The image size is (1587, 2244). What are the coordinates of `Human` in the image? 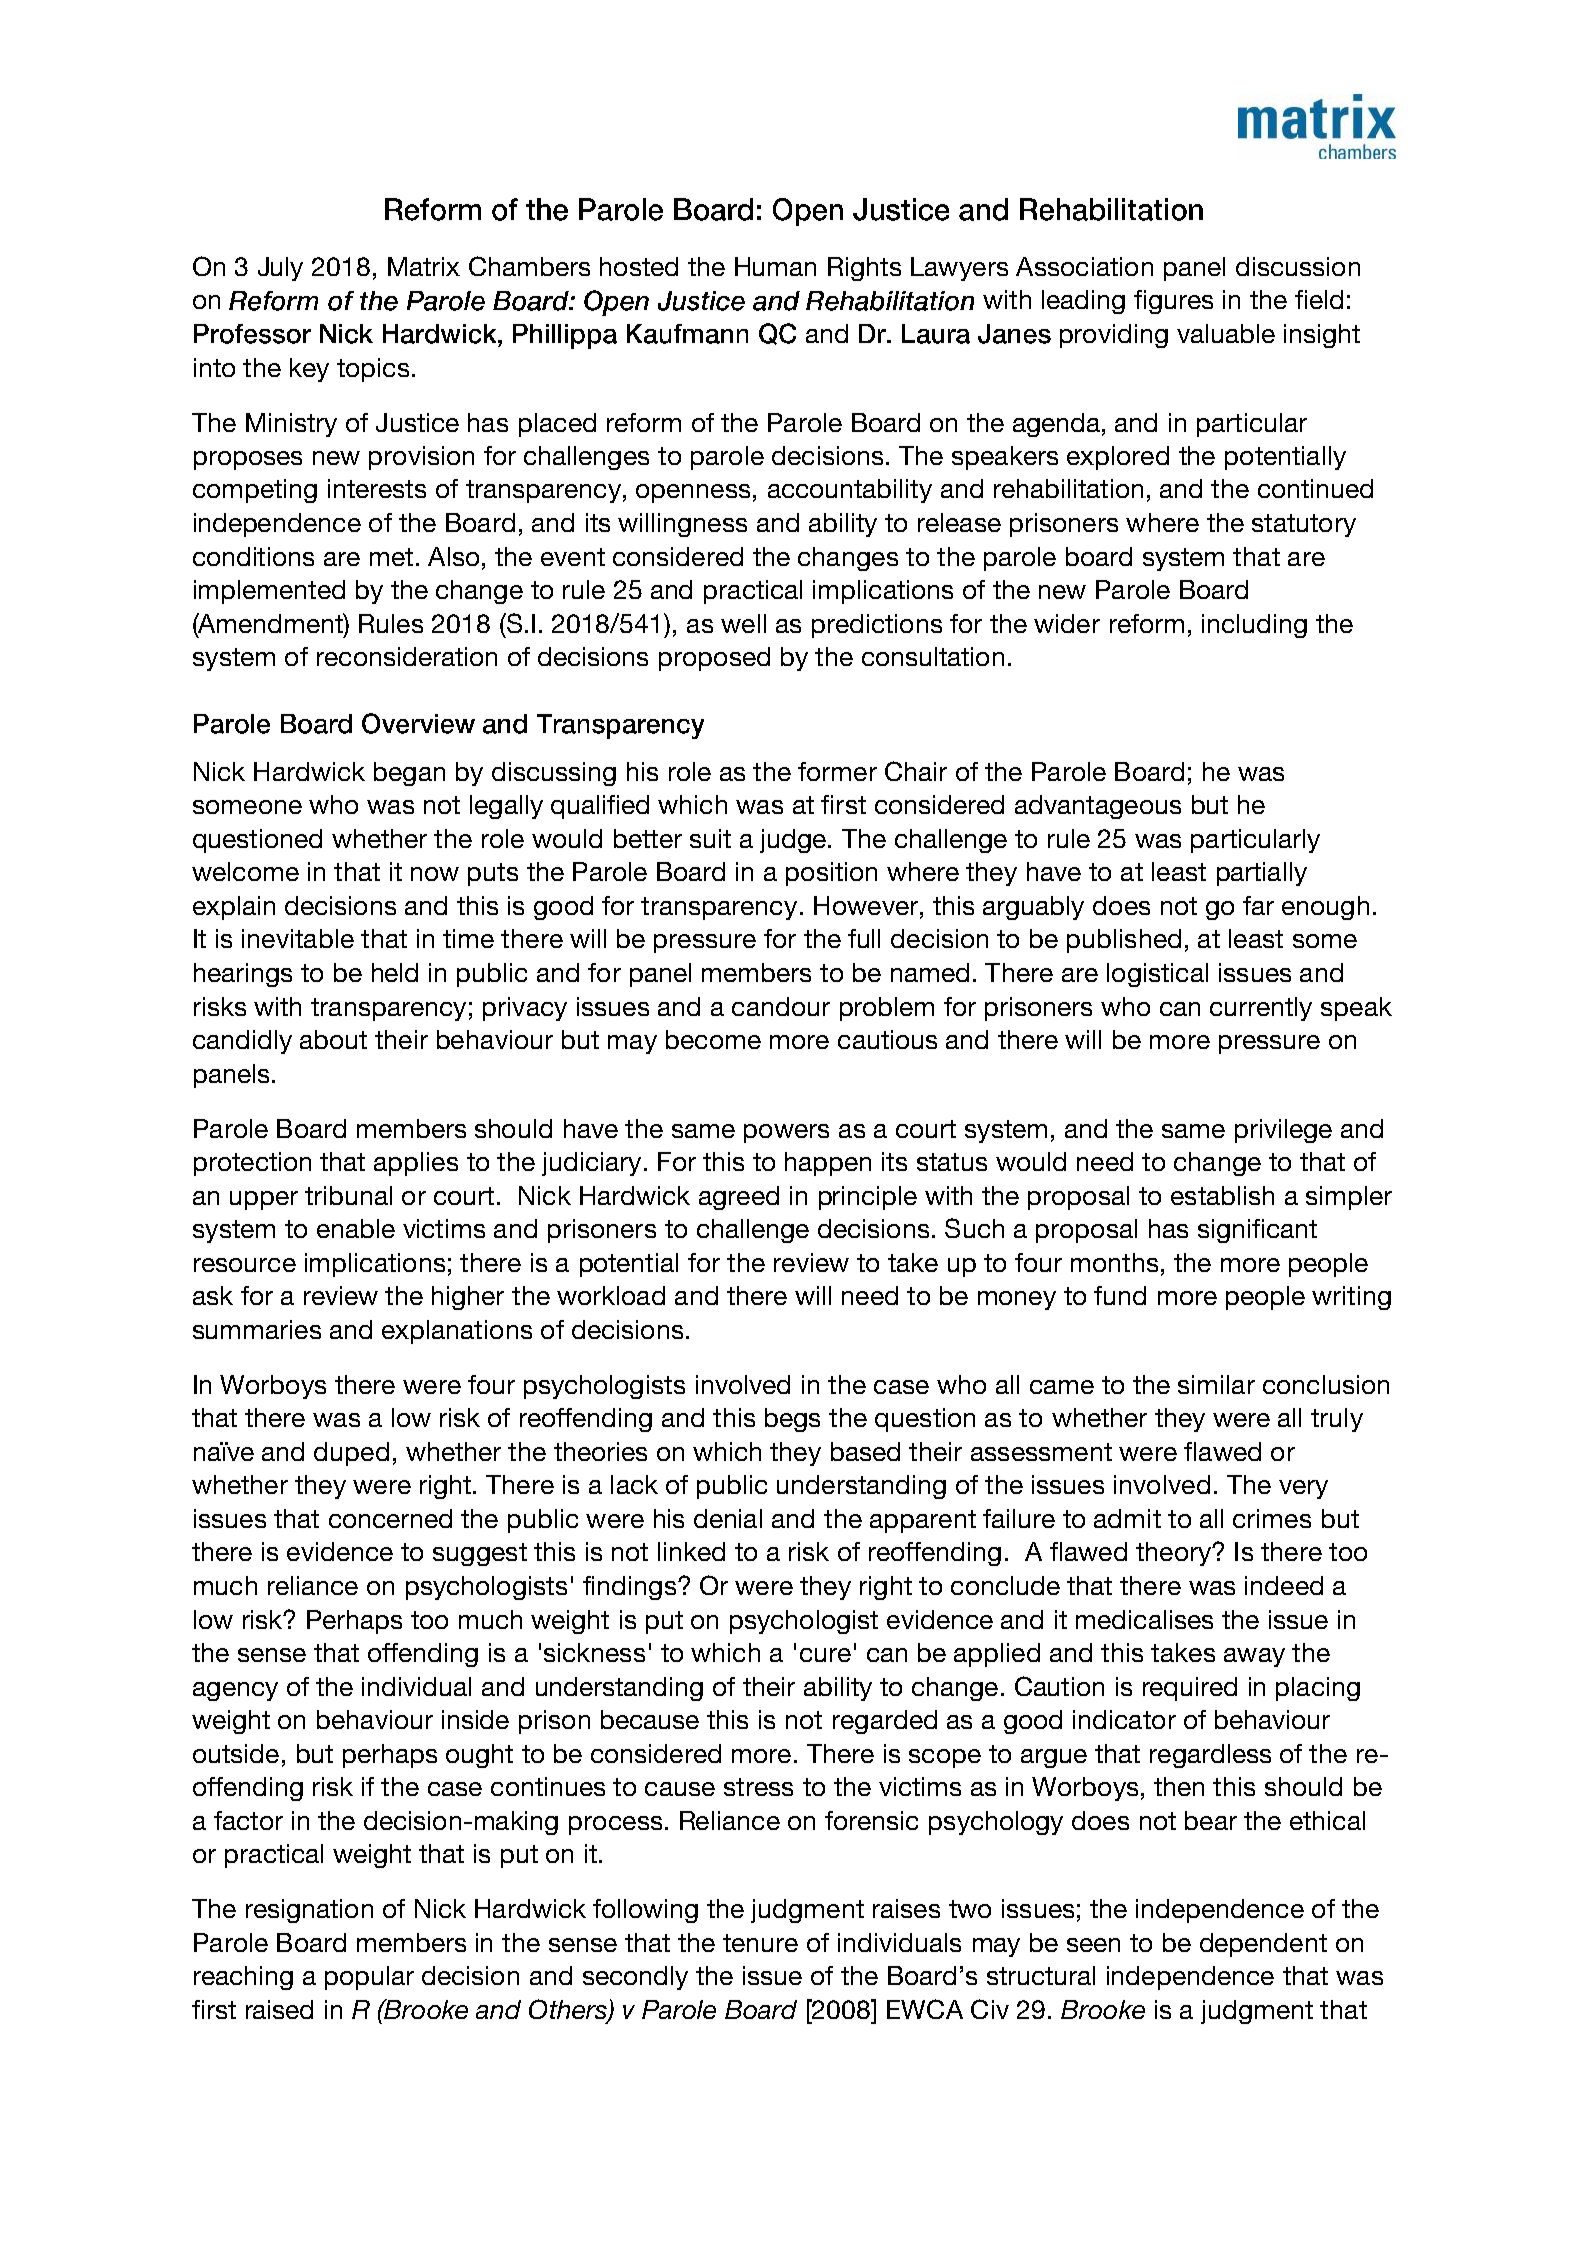 It's located at (775, 266).
